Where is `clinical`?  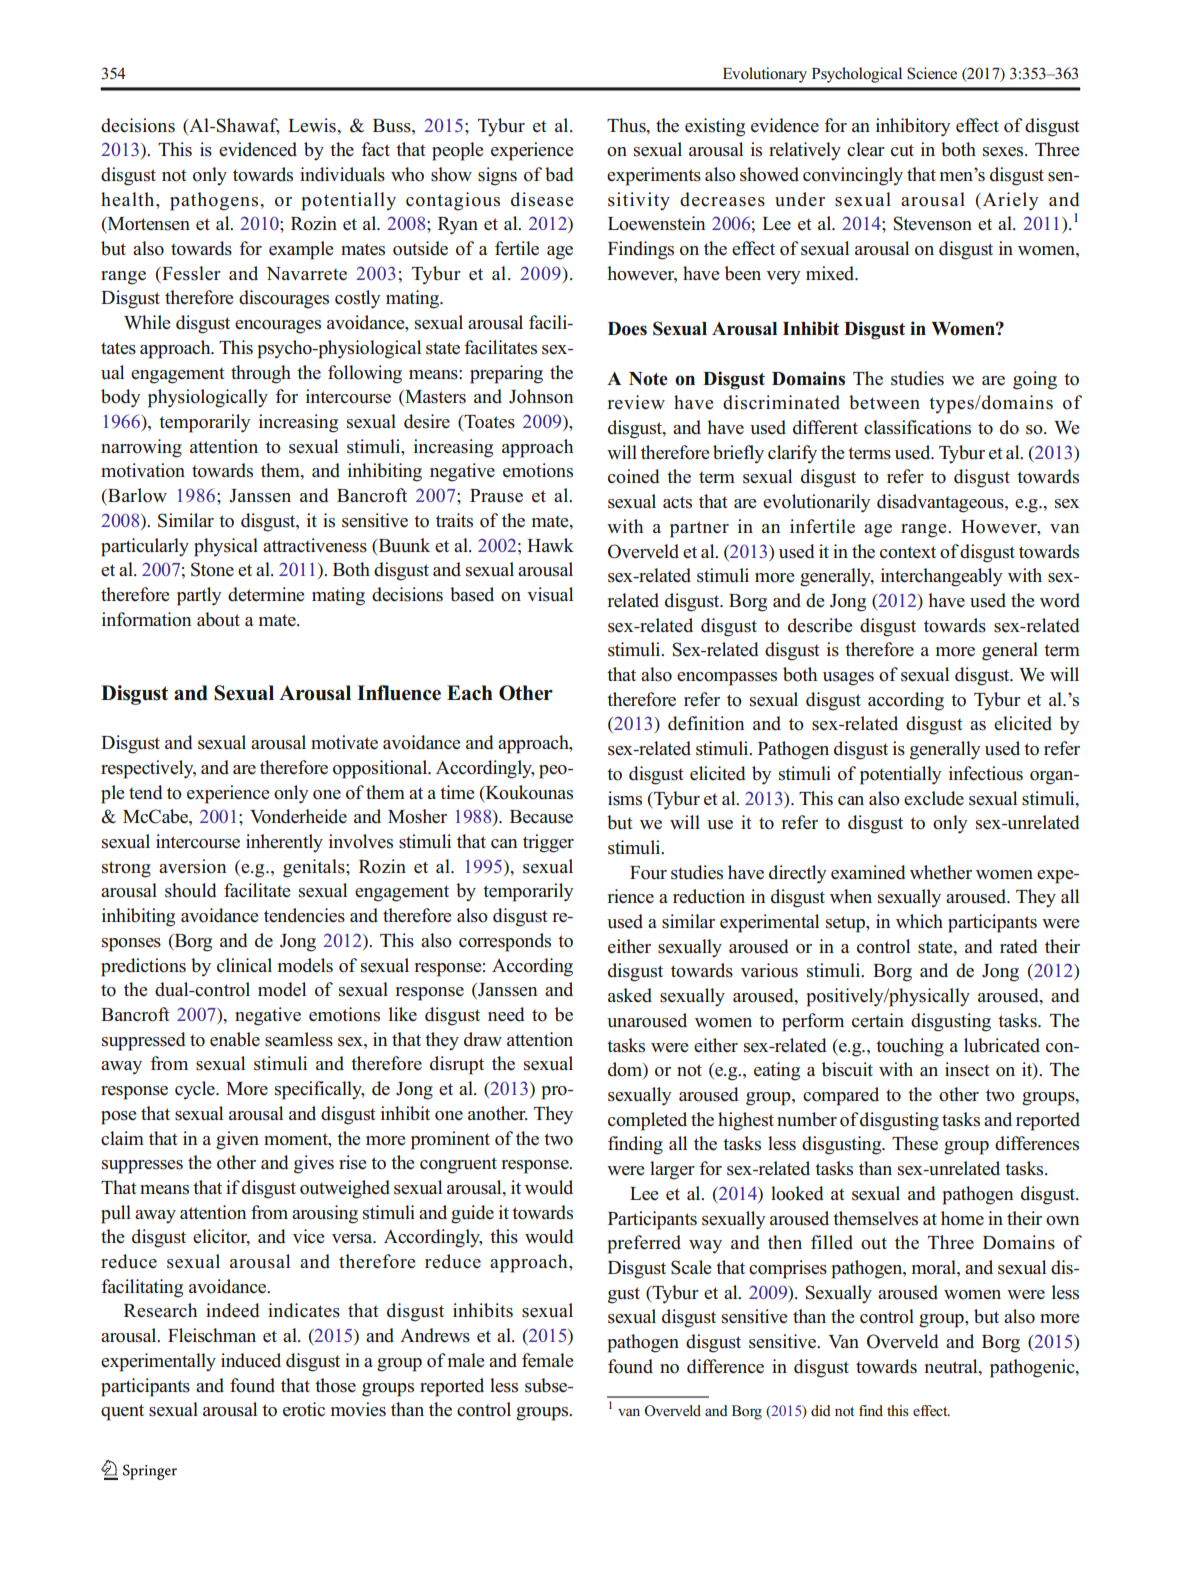 clinical is located at coordinates (244, 965).
